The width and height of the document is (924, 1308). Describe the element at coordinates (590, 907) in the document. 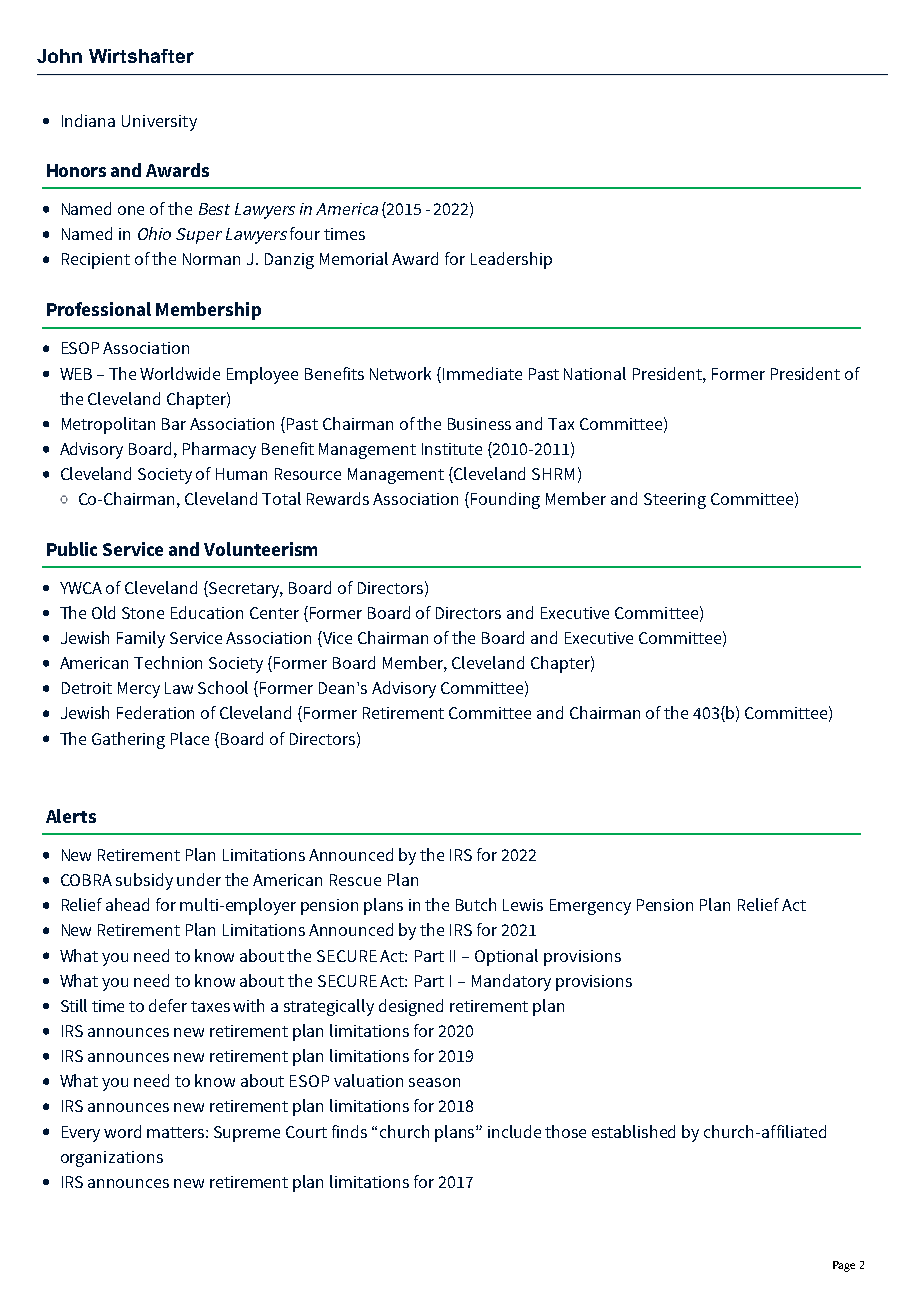

I see `Emergency` at that location.
